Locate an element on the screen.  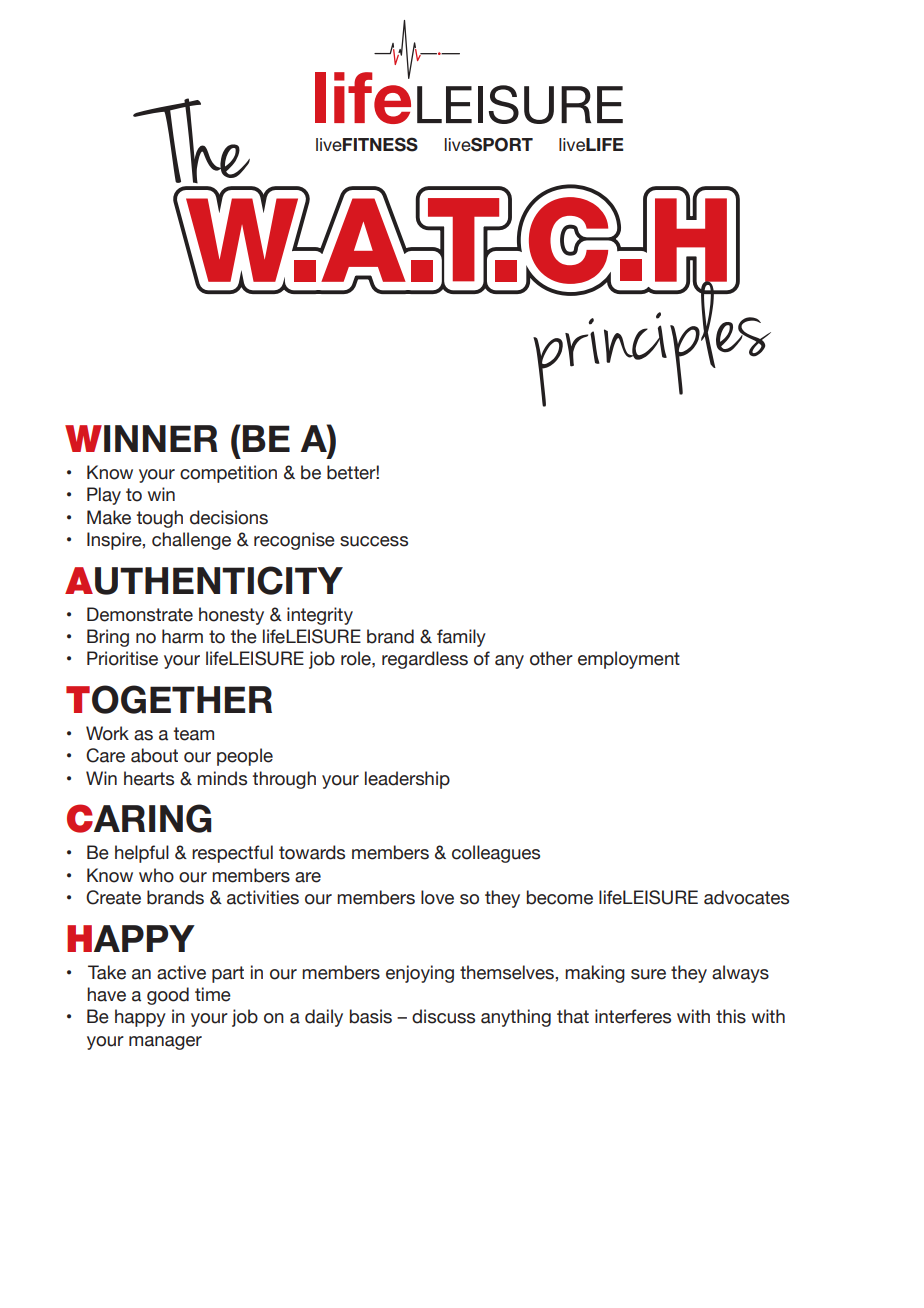
advocates is located at coordinates (746, 897).
